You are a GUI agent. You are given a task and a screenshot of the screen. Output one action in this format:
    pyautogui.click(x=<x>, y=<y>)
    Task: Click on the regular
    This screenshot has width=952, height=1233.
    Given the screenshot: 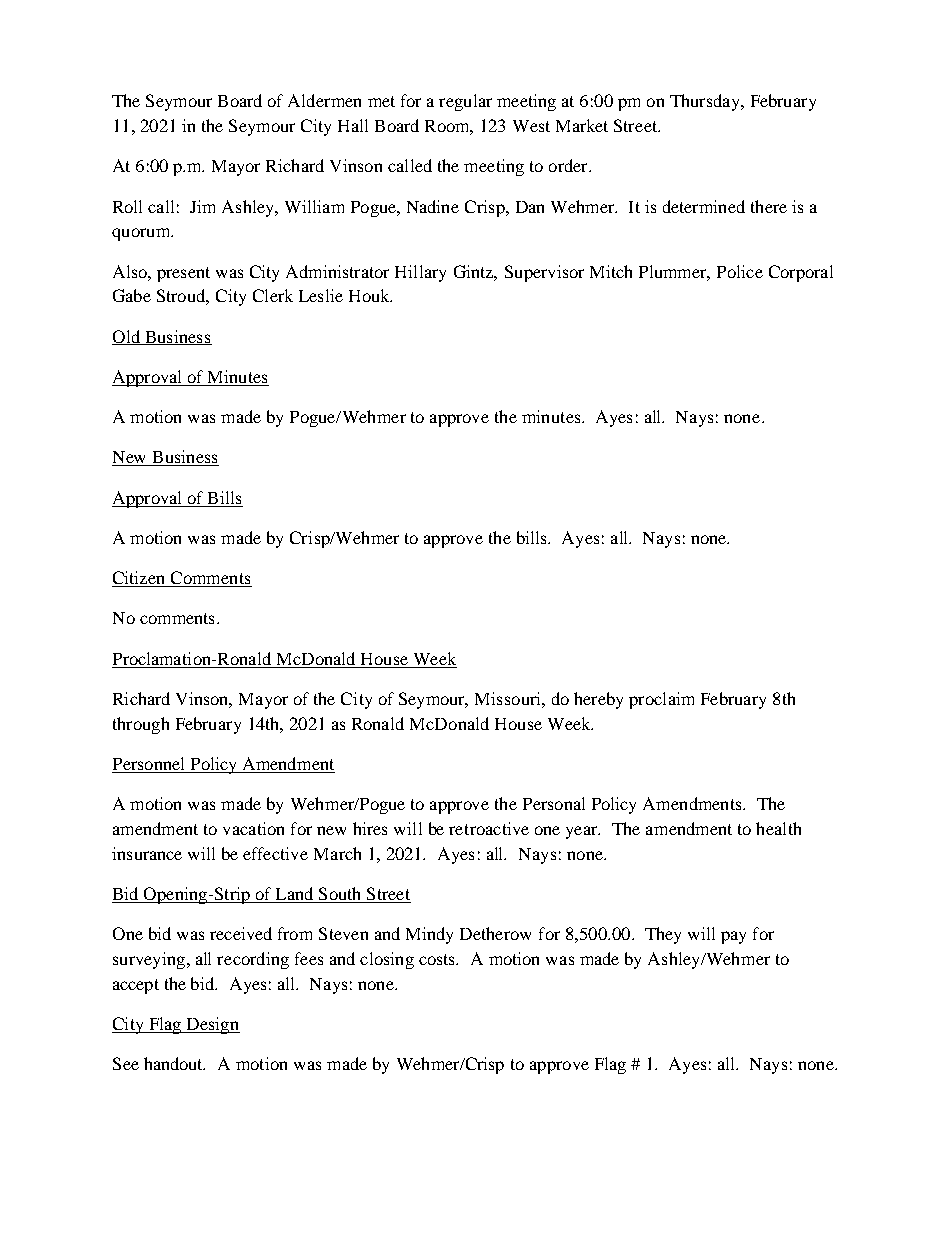 What is the action you would take?
    pyautogui.click(x=465, y=102)
